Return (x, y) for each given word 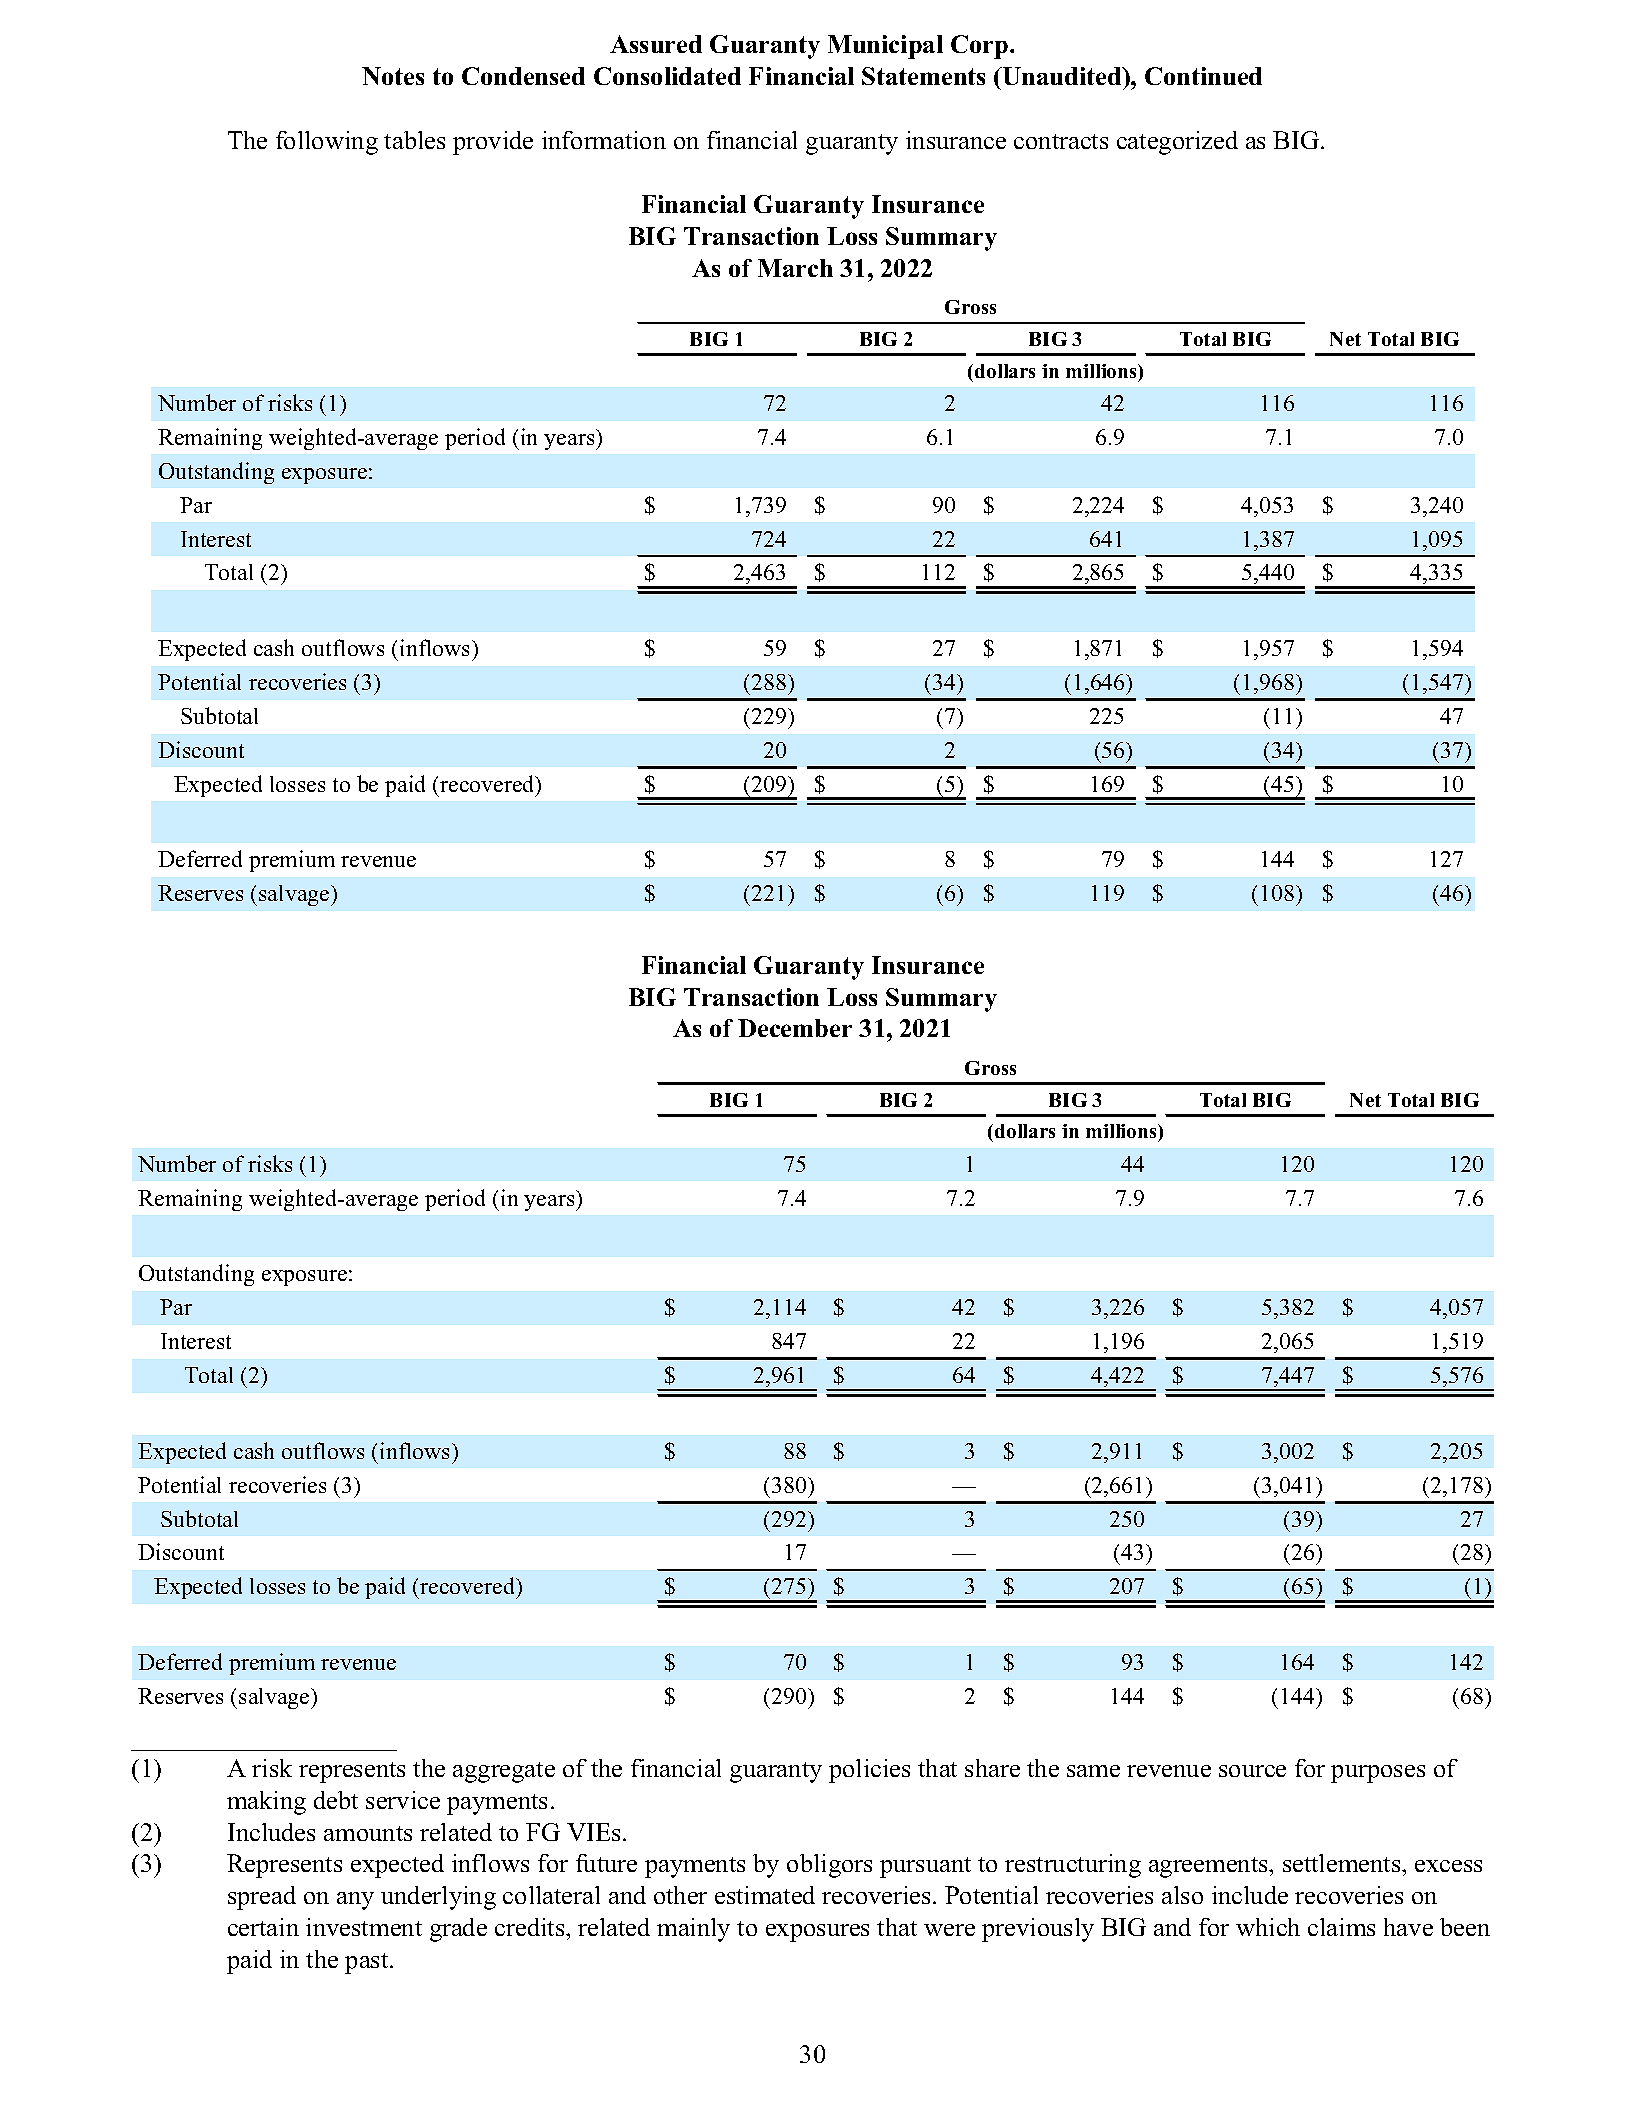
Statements (923, 76)
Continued (1203, 76)
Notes (393, 76)
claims (1341, 1927)
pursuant (925, 1867)
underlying (438, 1898)
